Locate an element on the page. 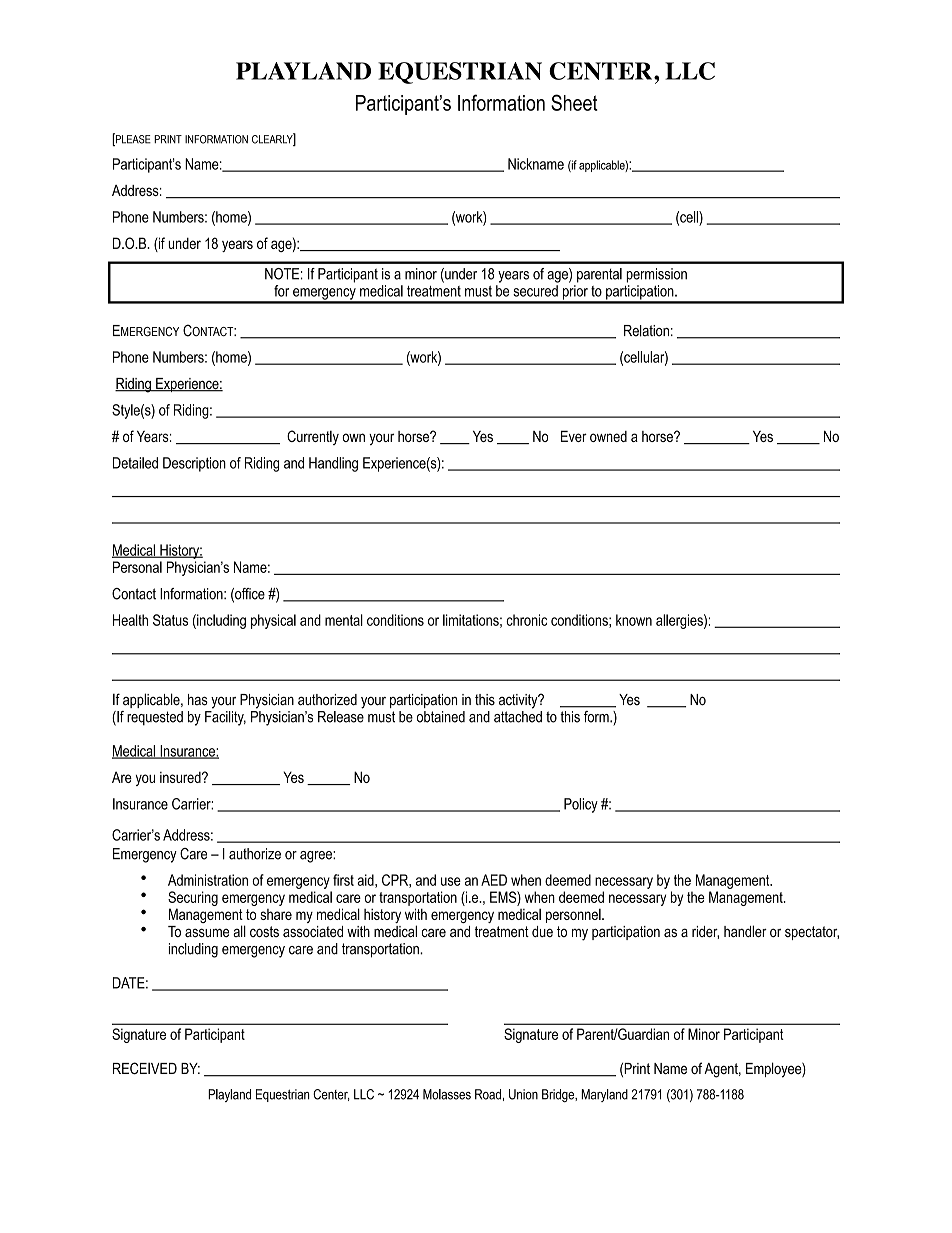 This document has width=952, height=1233. secured is located at coordinates (535, 291).
